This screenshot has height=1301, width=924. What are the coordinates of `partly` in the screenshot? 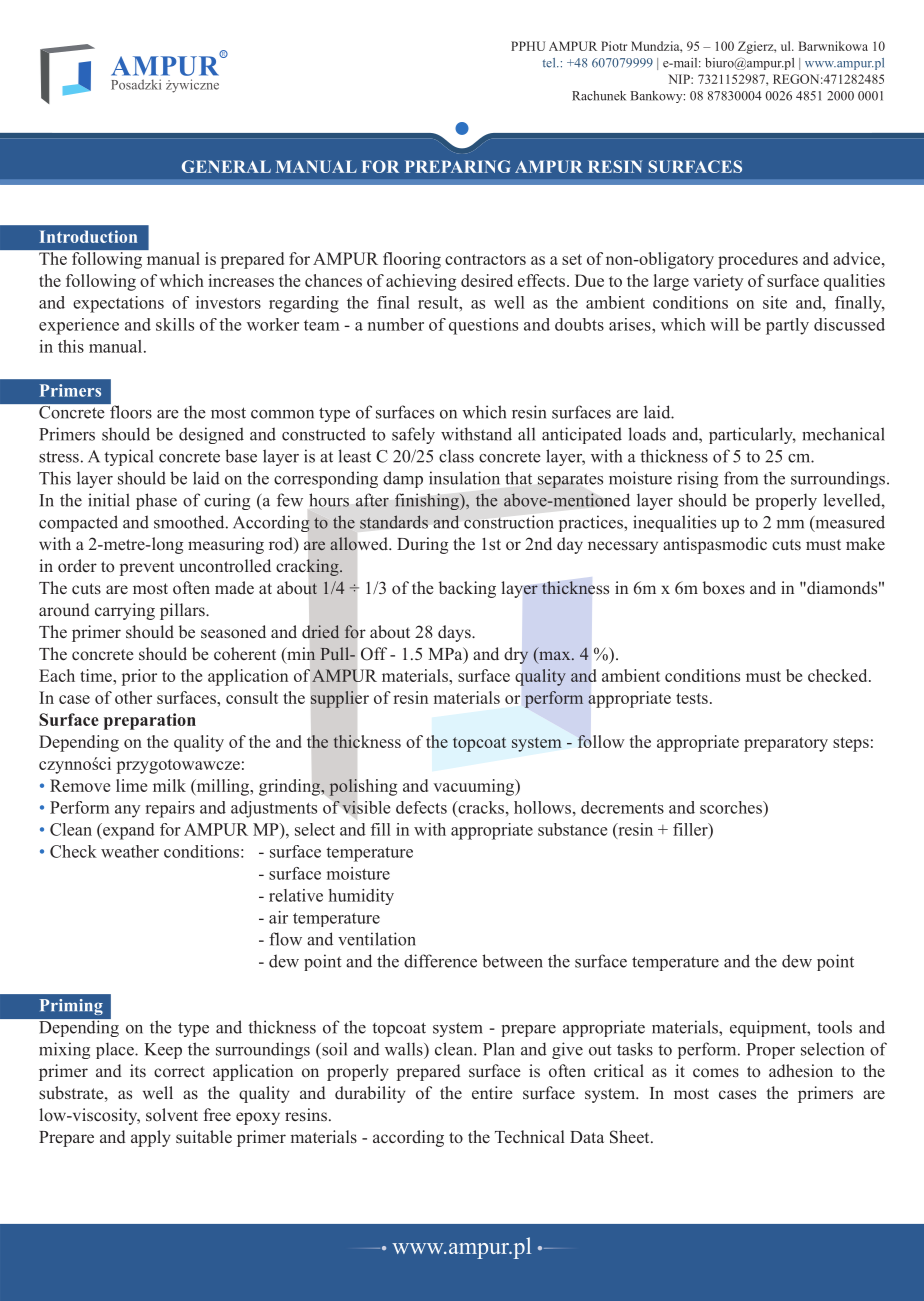 It's located at (787, 326).
